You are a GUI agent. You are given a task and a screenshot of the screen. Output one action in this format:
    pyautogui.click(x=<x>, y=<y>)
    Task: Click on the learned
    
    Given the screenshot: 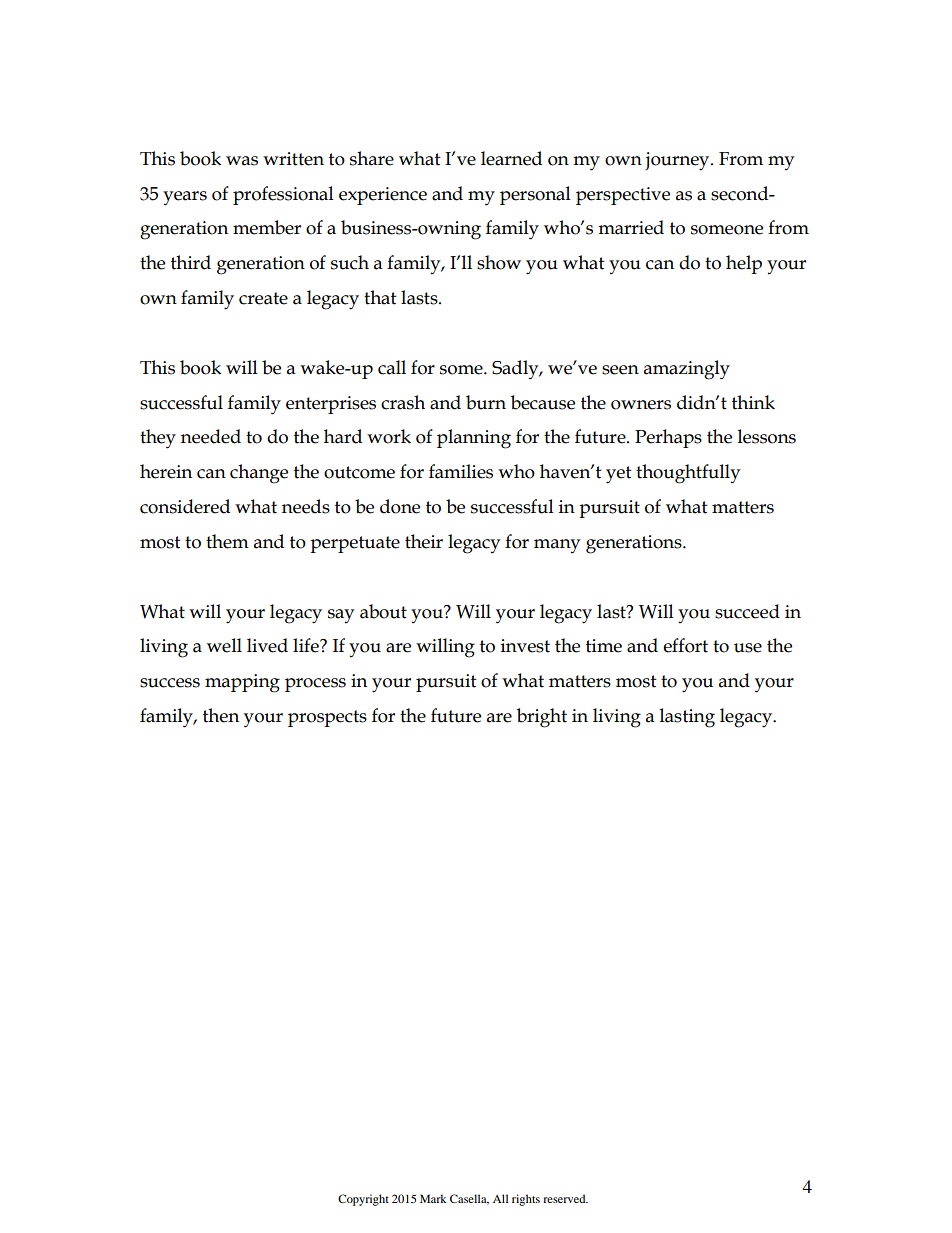 What is the action you would take?
    pyautogui.click(x=511, y=158)
